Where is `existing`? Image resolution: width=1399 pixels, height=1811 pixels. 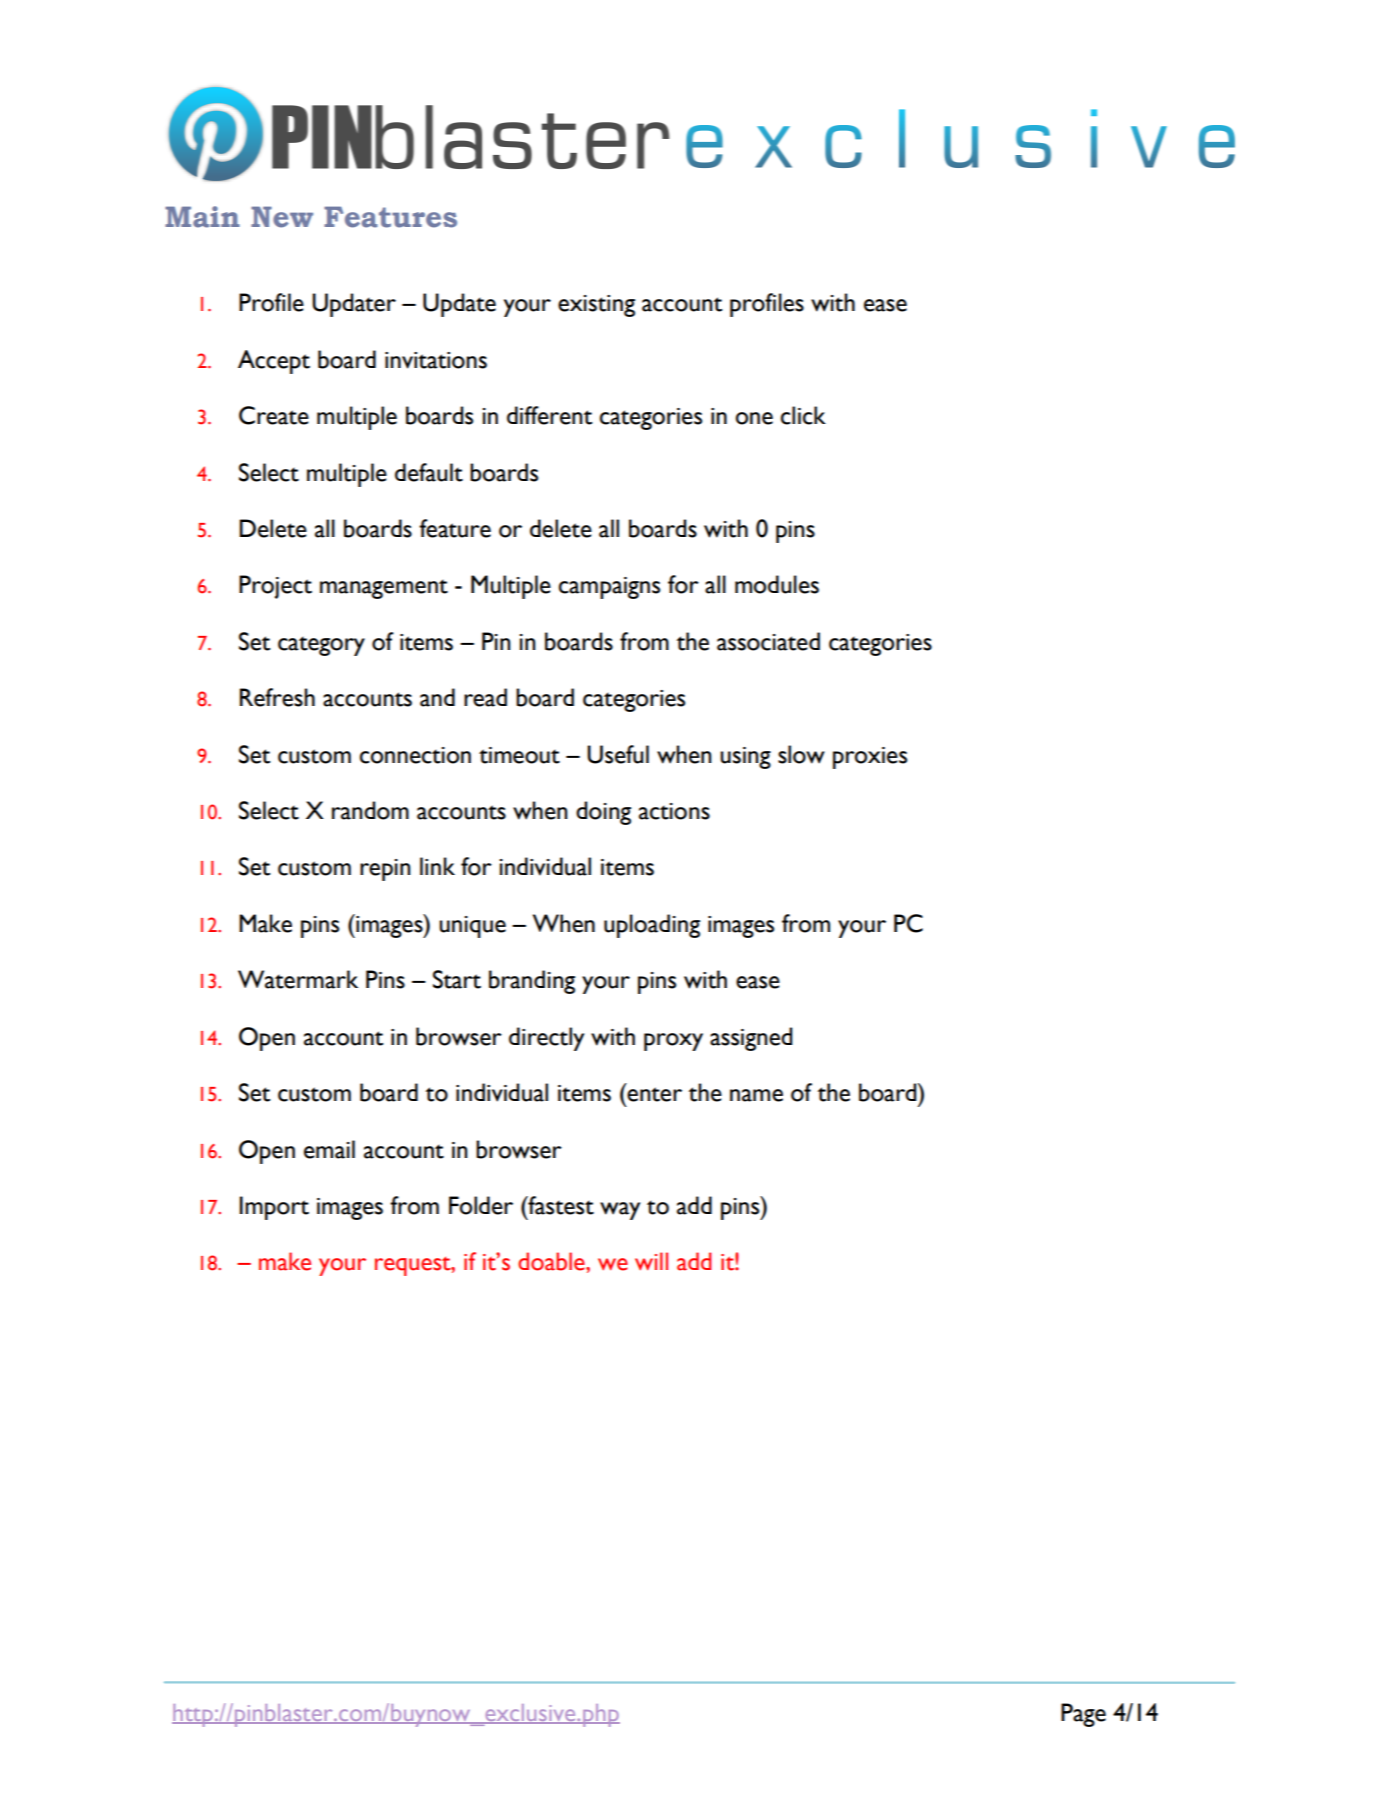 existing is located at coordinates (596, 306).
